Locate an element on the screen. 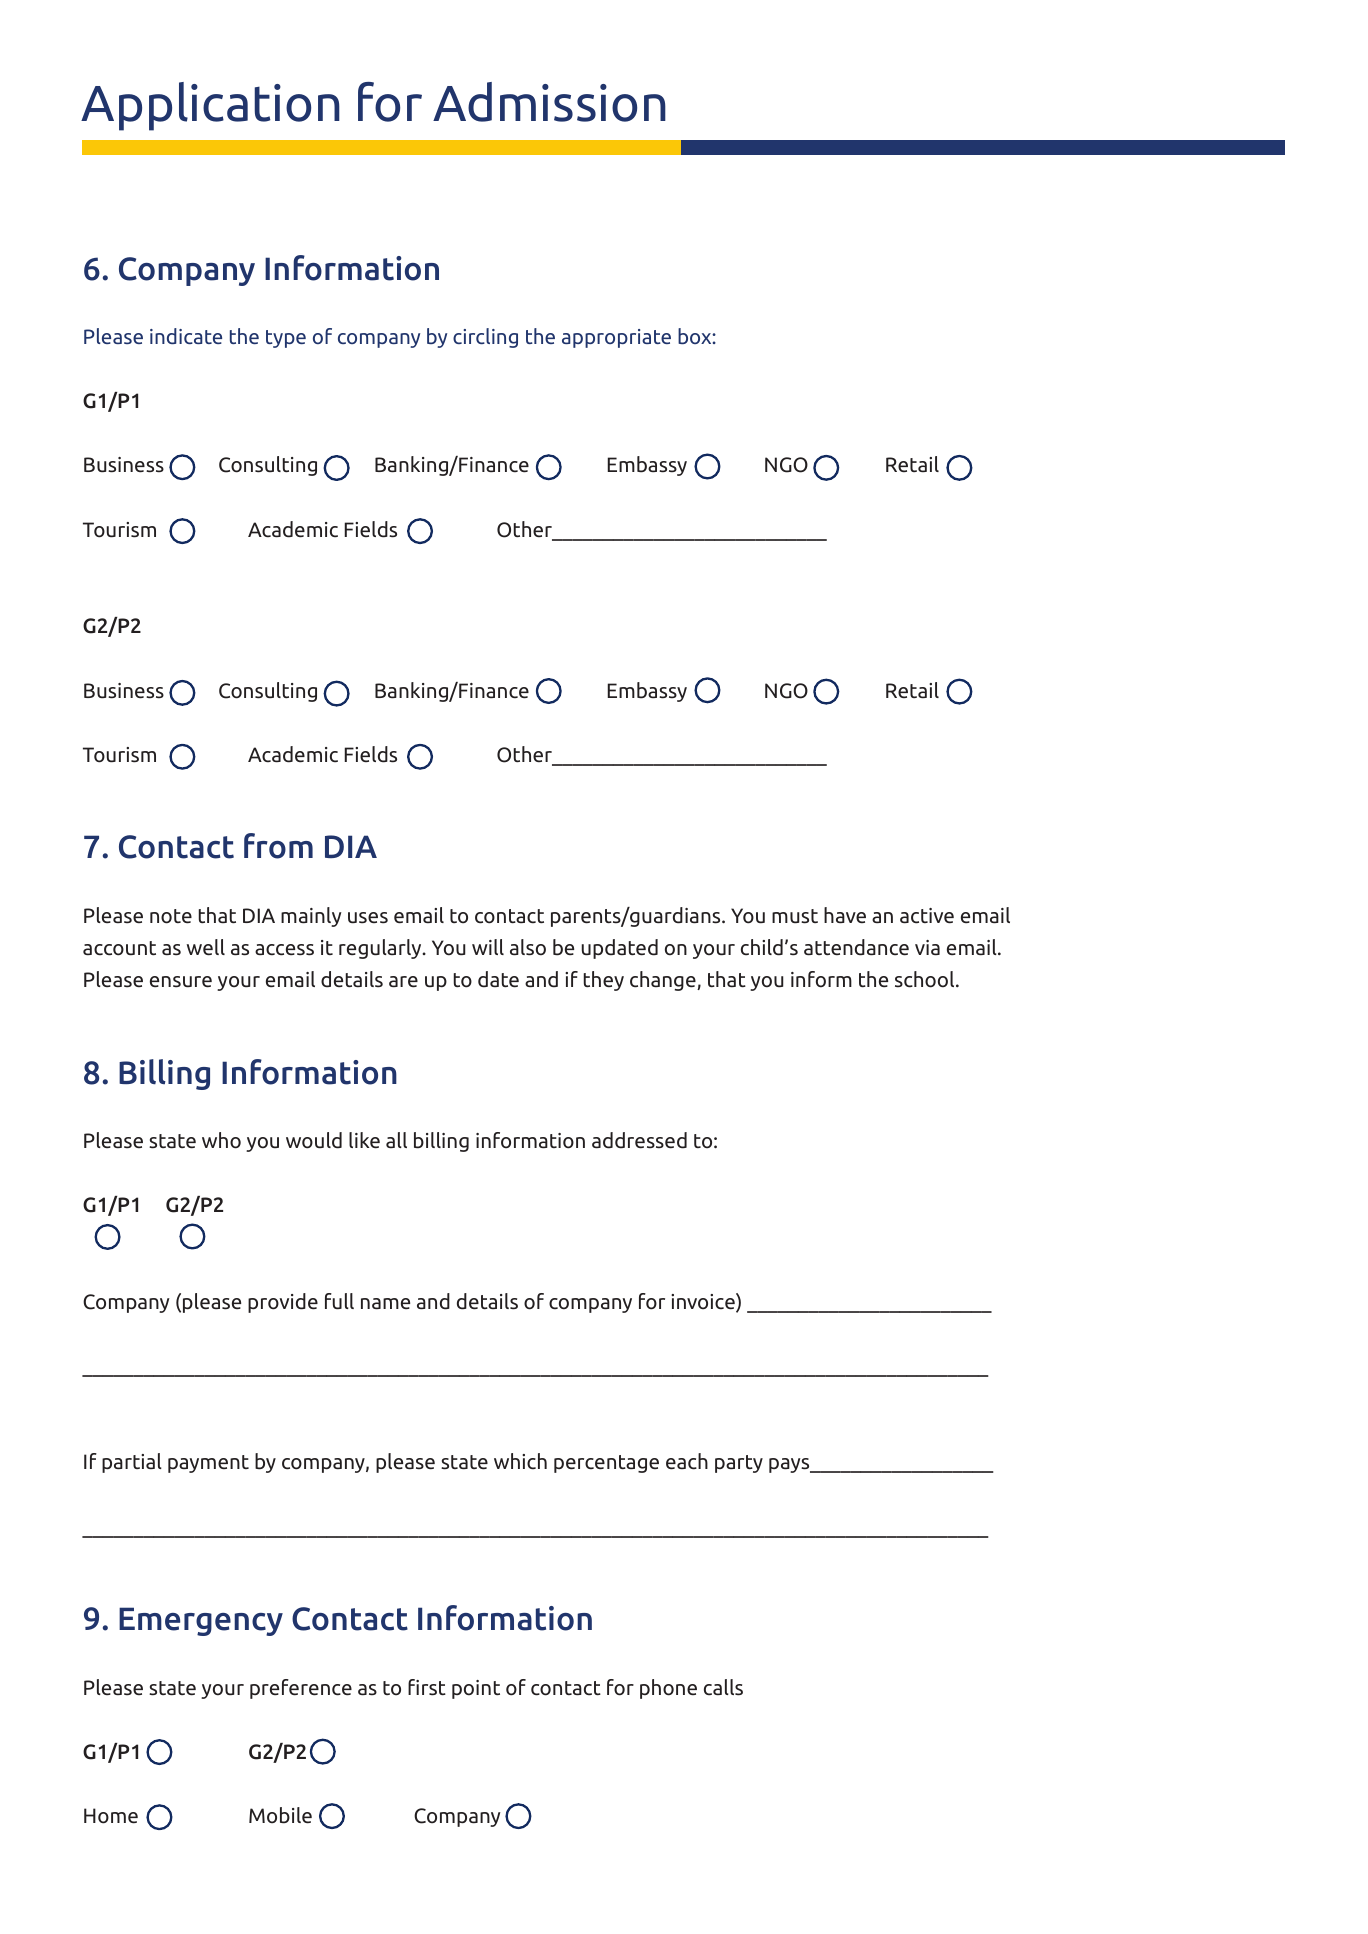  invoice is located at coordinates (704, 1302).
